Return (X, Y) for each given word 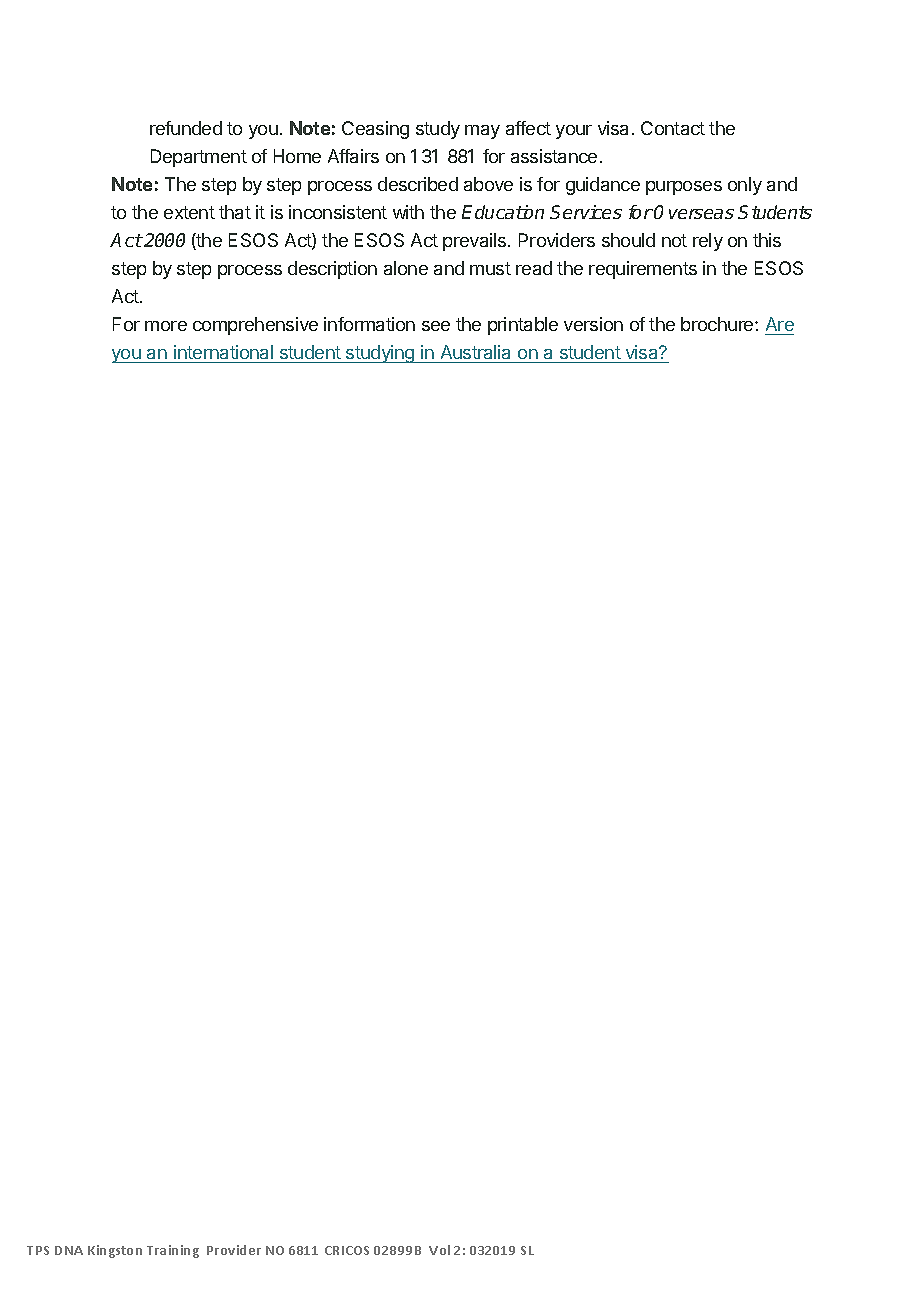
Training (173, 1251)
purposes (684, 188)
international (223, 352)
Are (780, 324)
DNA (69, 1250)
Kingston (115, 1251)
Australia (475, 352)
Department (199, 158)
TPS (38, 1250)
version (593, 324)
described (418, 184)
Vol (439, 1250)
